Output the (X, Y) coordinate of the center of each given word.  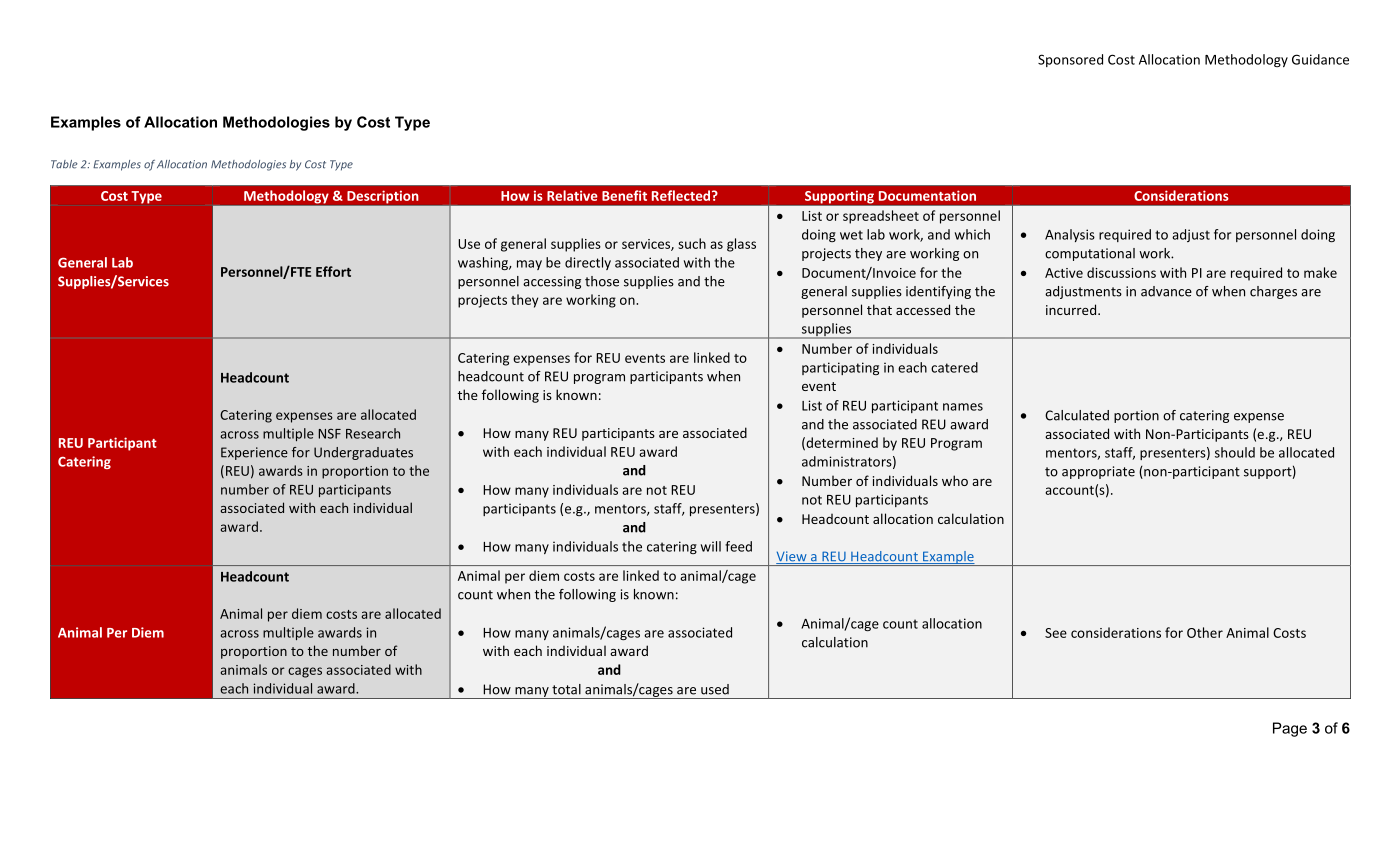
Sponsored (1070, 60)
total (566, 689)
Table (64, 164)
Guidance (1320, 59)
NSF (330, 434)
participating (840, 368)
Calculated (1077, 415)
